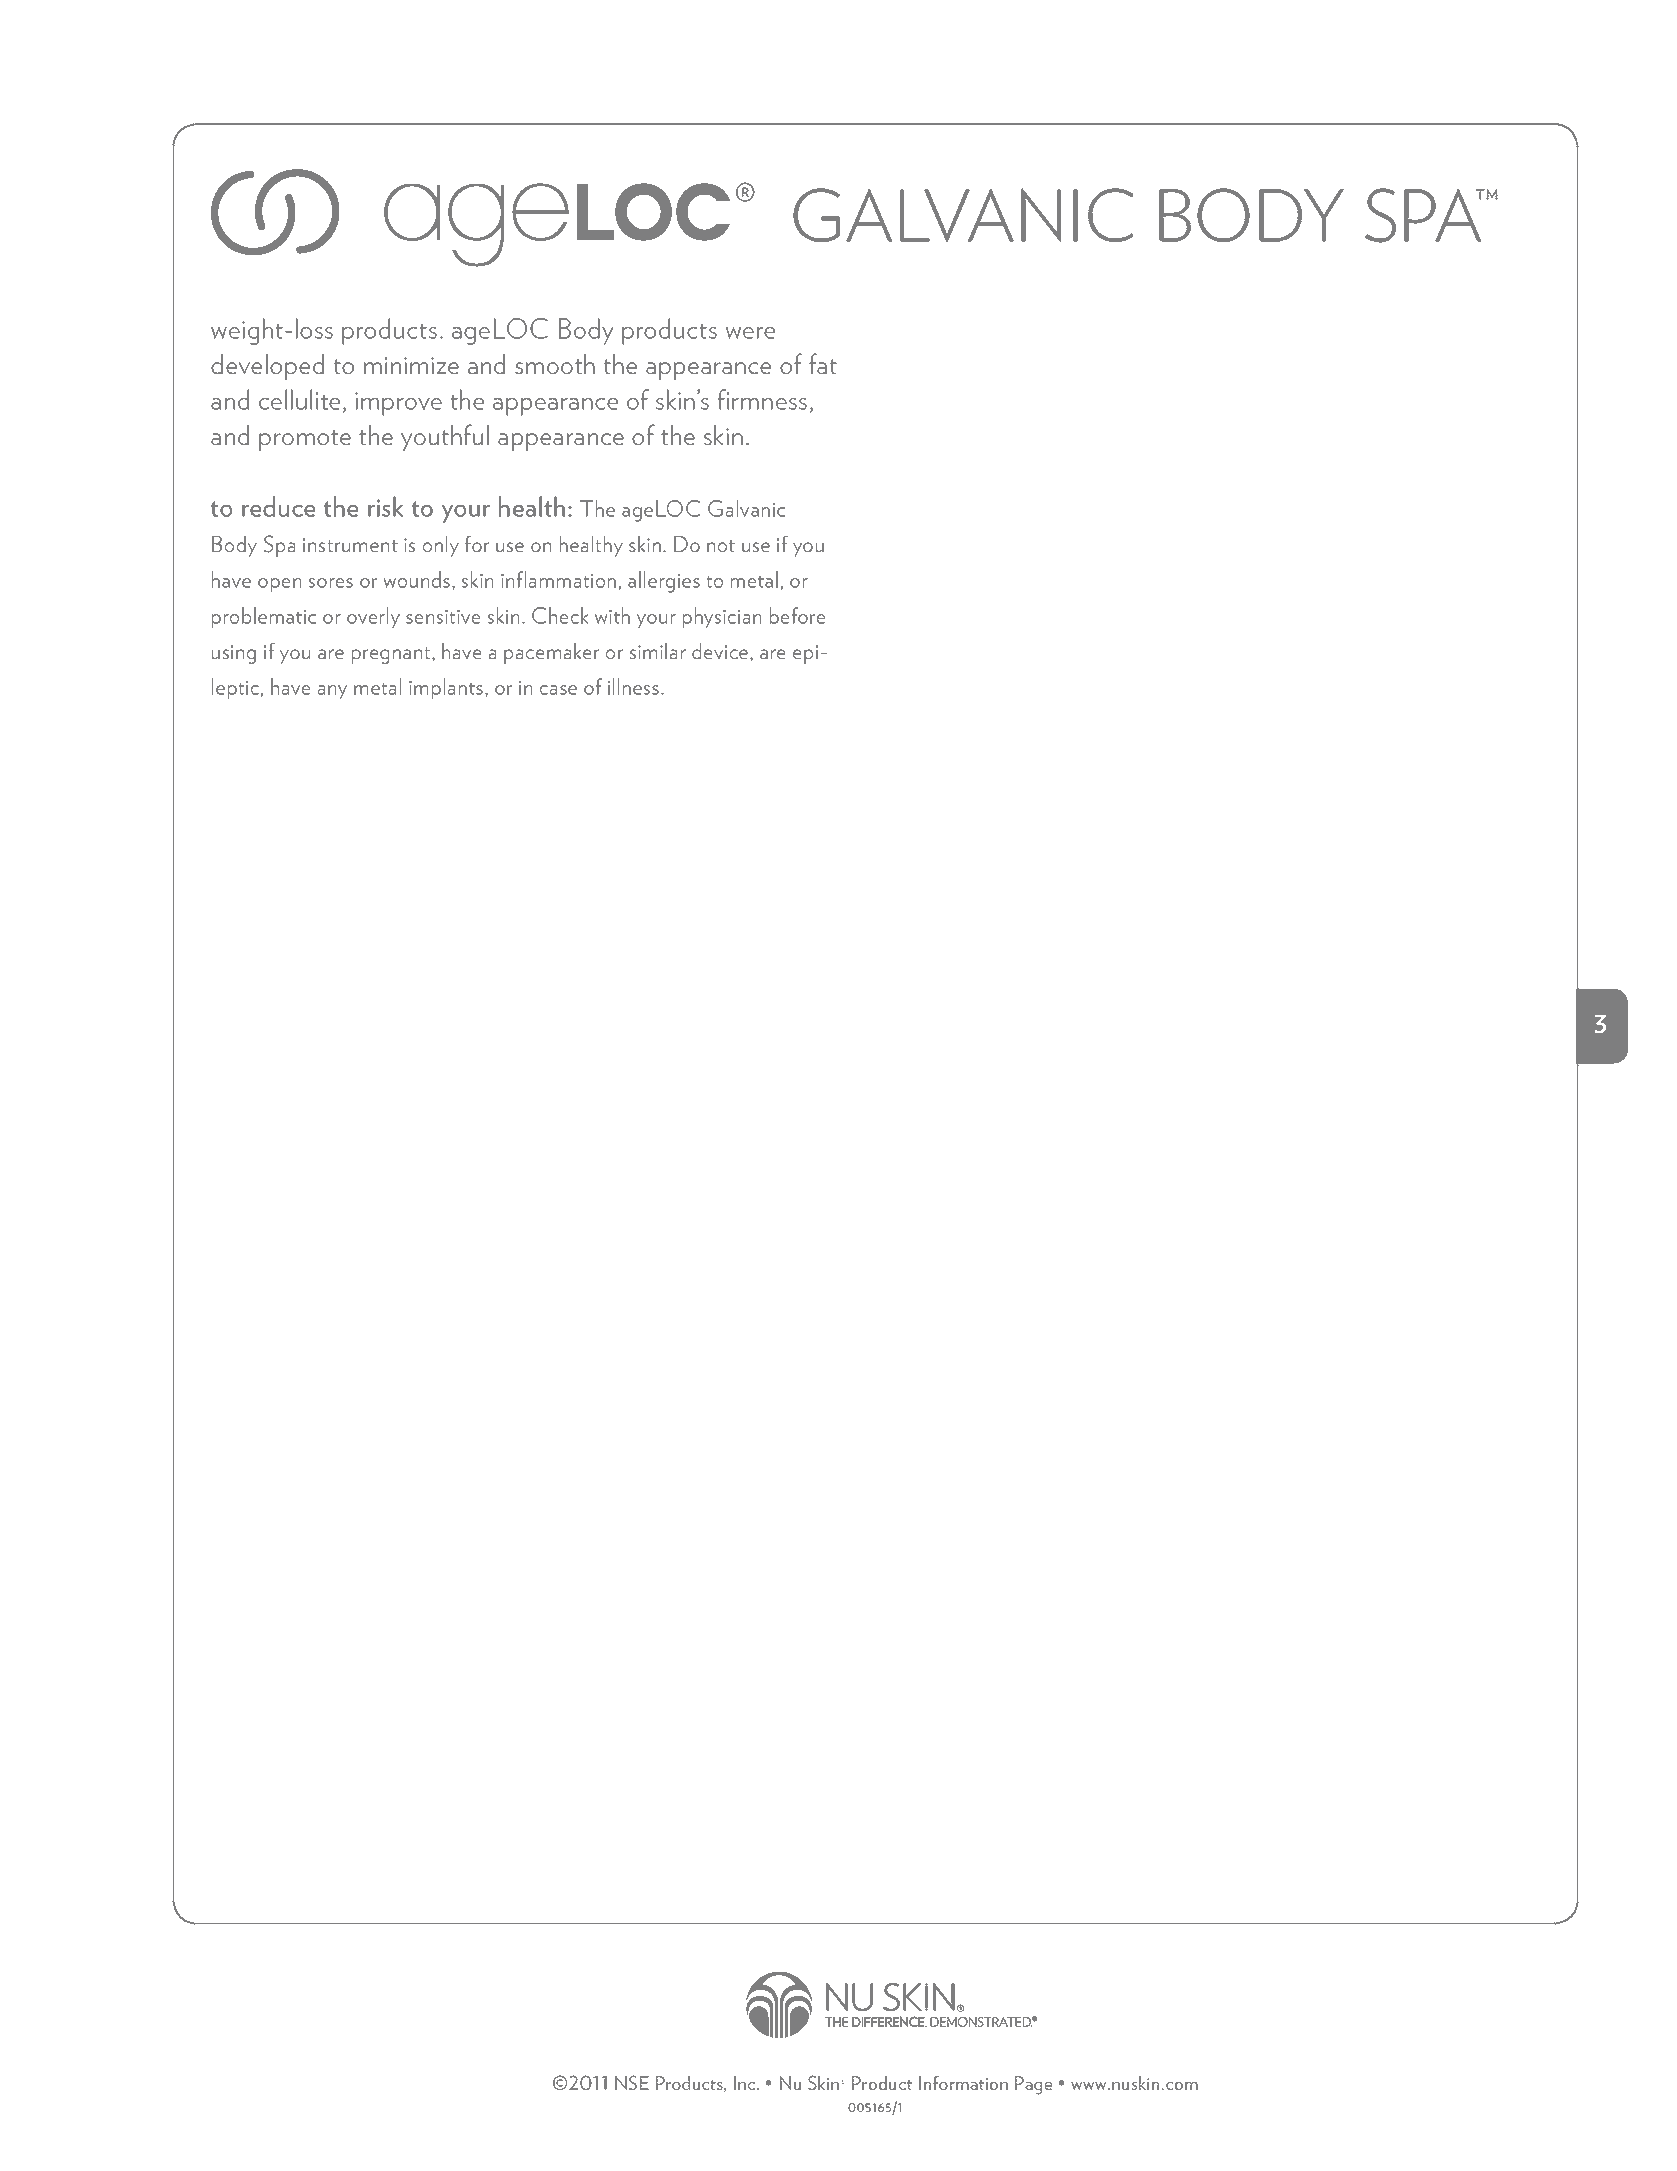 This image has width=1677, height=2171. I want to click on implants, so click(446, 688).
